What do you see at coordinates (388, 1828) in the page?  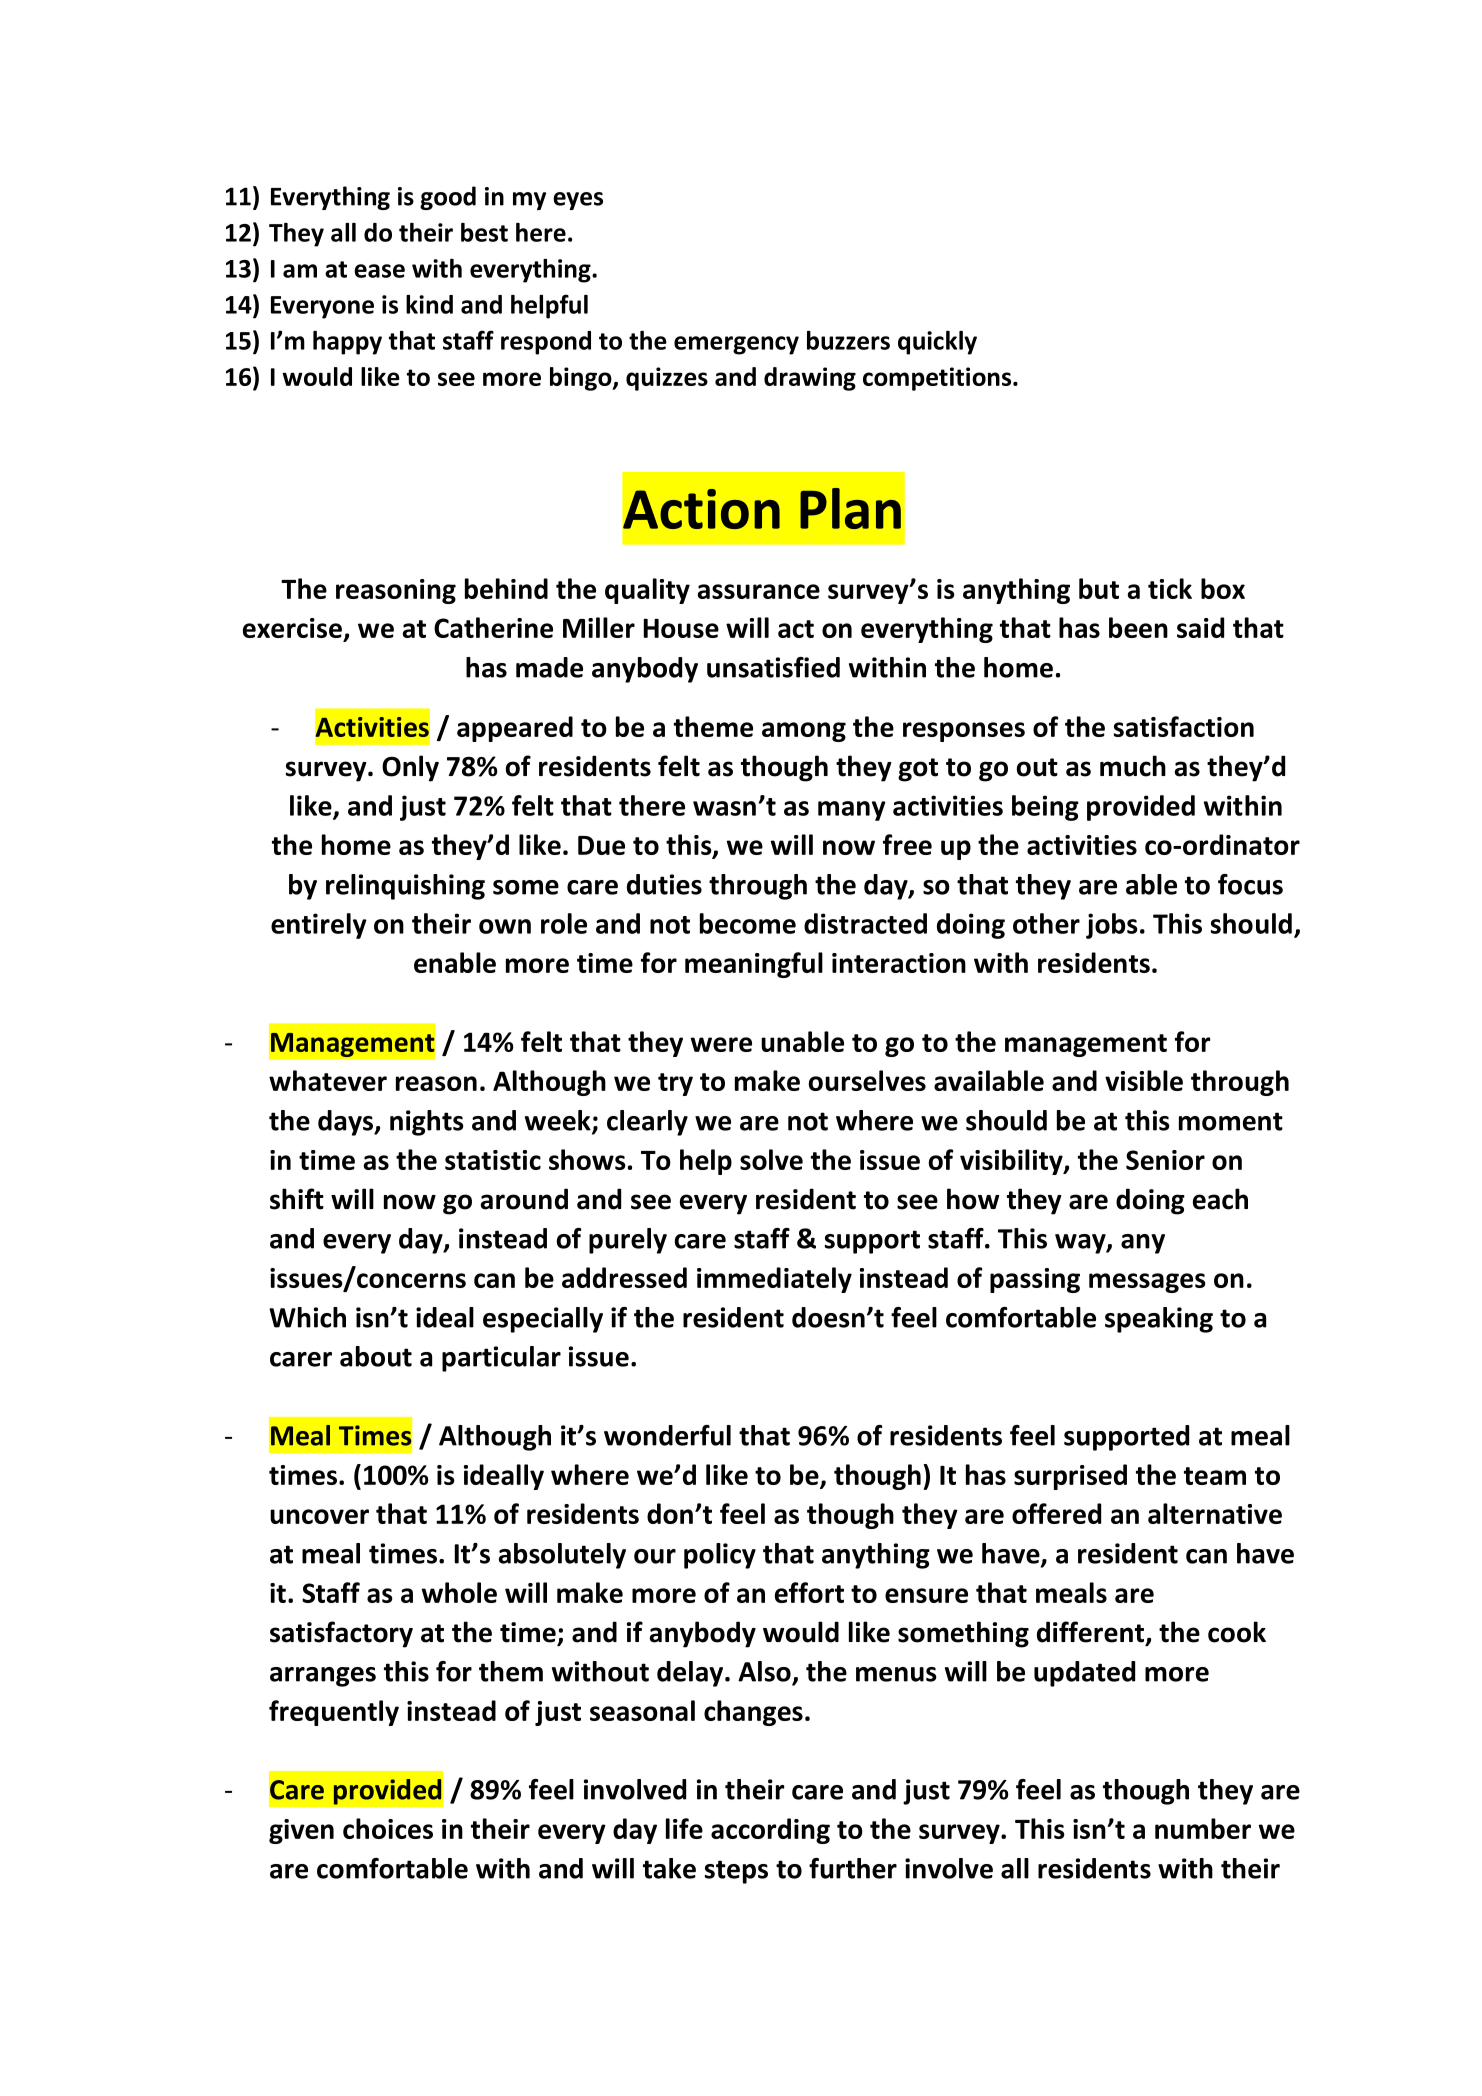 I see `choices` at bounding box center [388, 1828].
